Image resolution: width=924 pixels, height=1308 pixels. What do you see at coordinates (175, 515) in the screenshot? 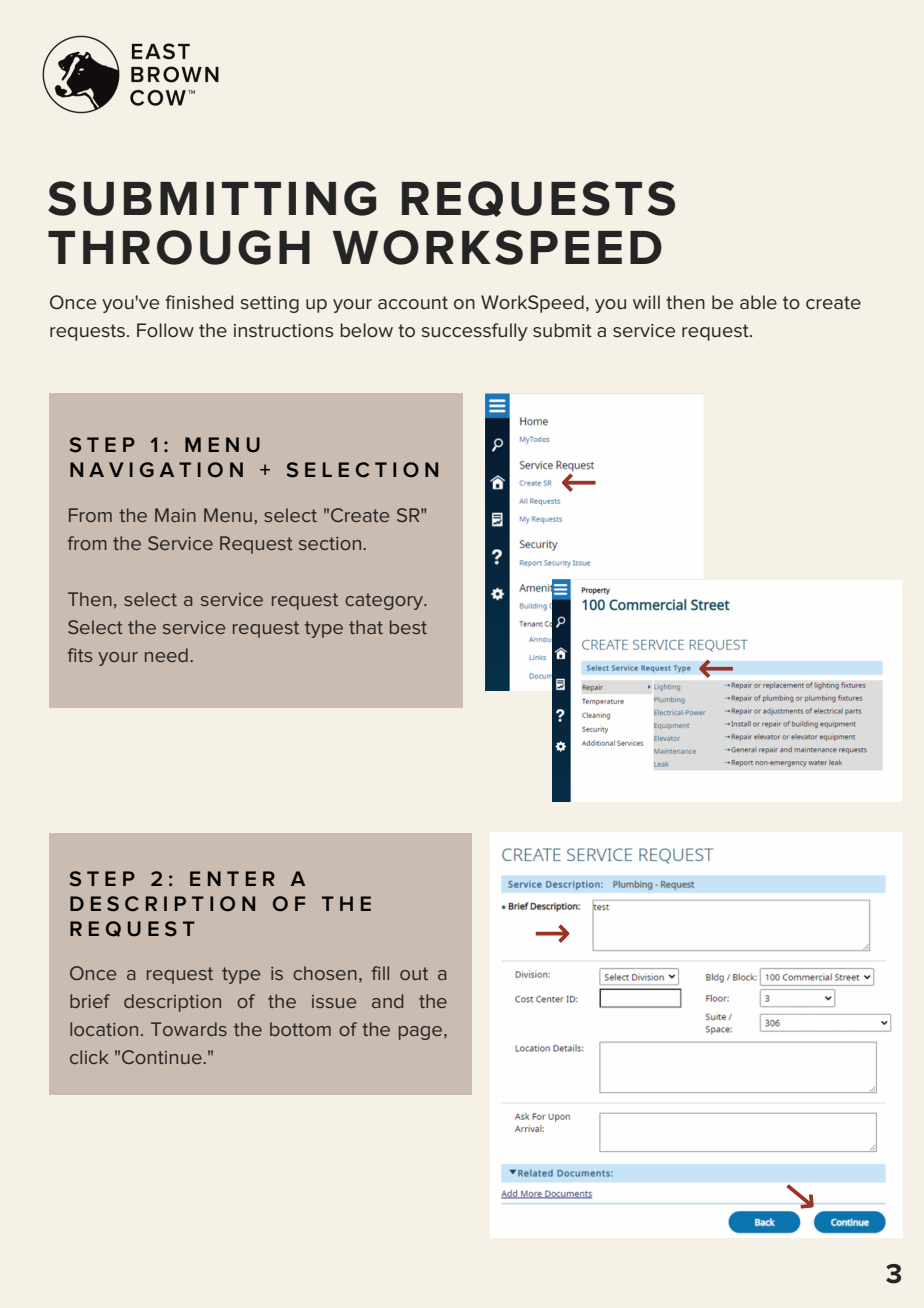
I see `Main` at bounding box center [175, 515].
